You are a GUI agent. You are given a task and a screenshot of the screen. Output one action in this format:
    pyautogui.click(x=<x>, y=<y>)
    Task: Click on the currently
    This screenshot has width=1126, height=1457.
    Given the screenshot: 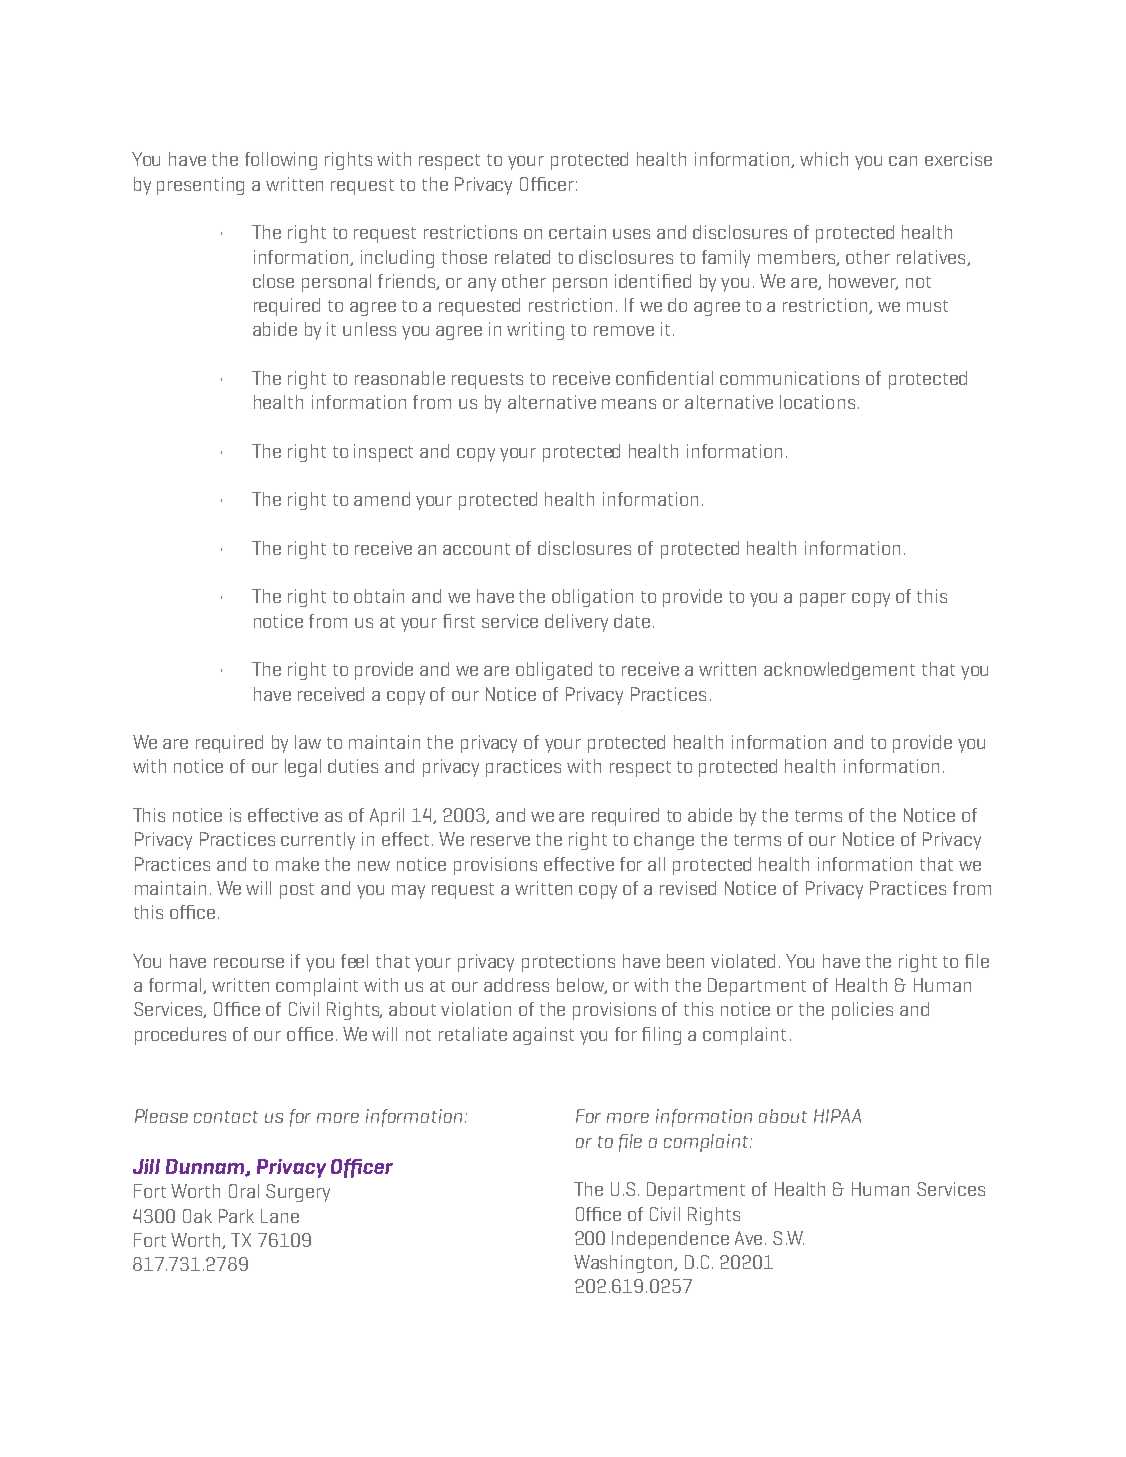 What is the action you would take?
    pyautogui.click(x=318, y=841)
